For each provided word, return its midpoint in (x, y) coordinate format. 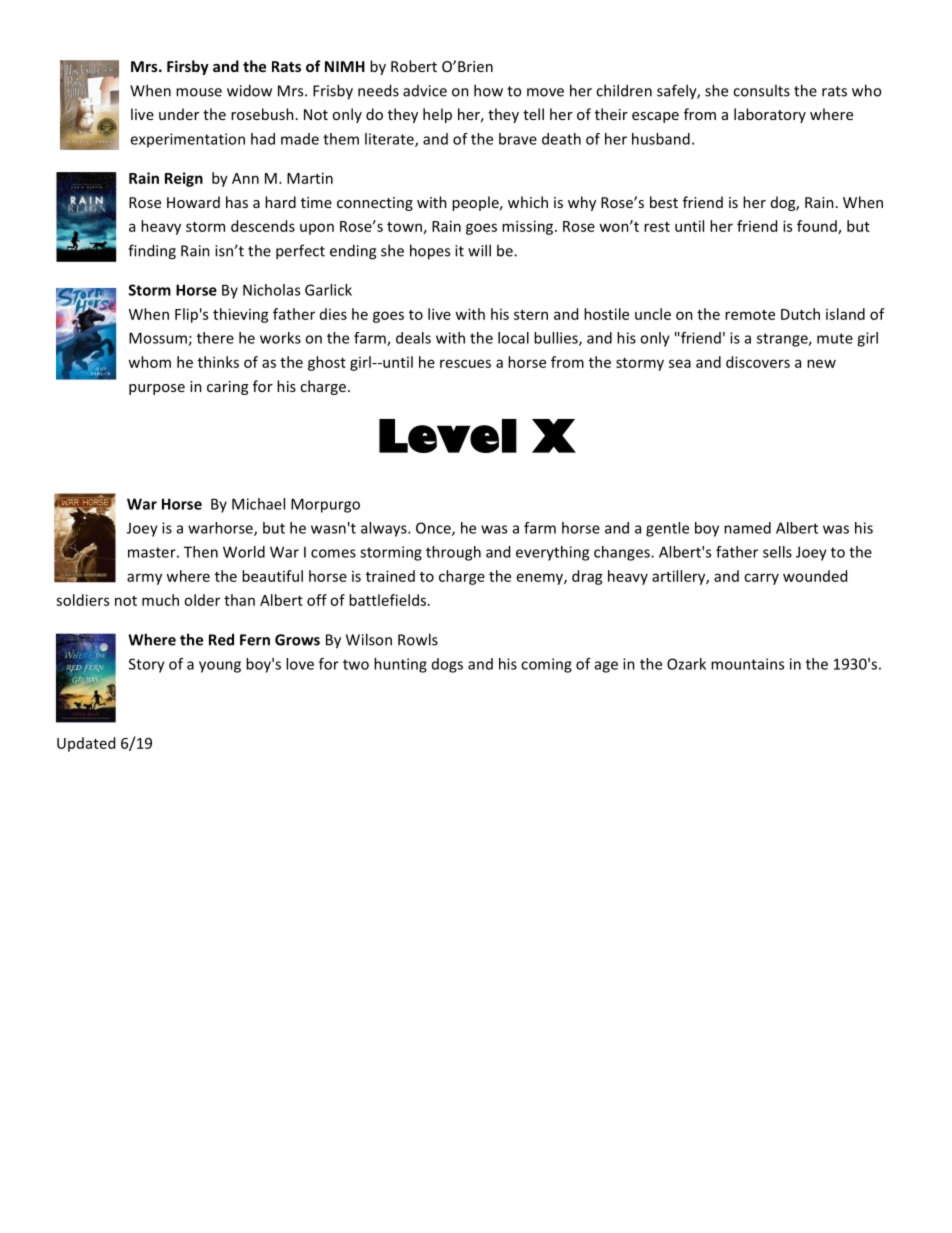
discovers (758, 362)
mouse (199, 92)
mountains (747, 664)
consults (761, 90)
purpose (157, 389)
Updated (86, 744)
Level (448, 436)
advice (425, 91)
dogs (447, 665)
